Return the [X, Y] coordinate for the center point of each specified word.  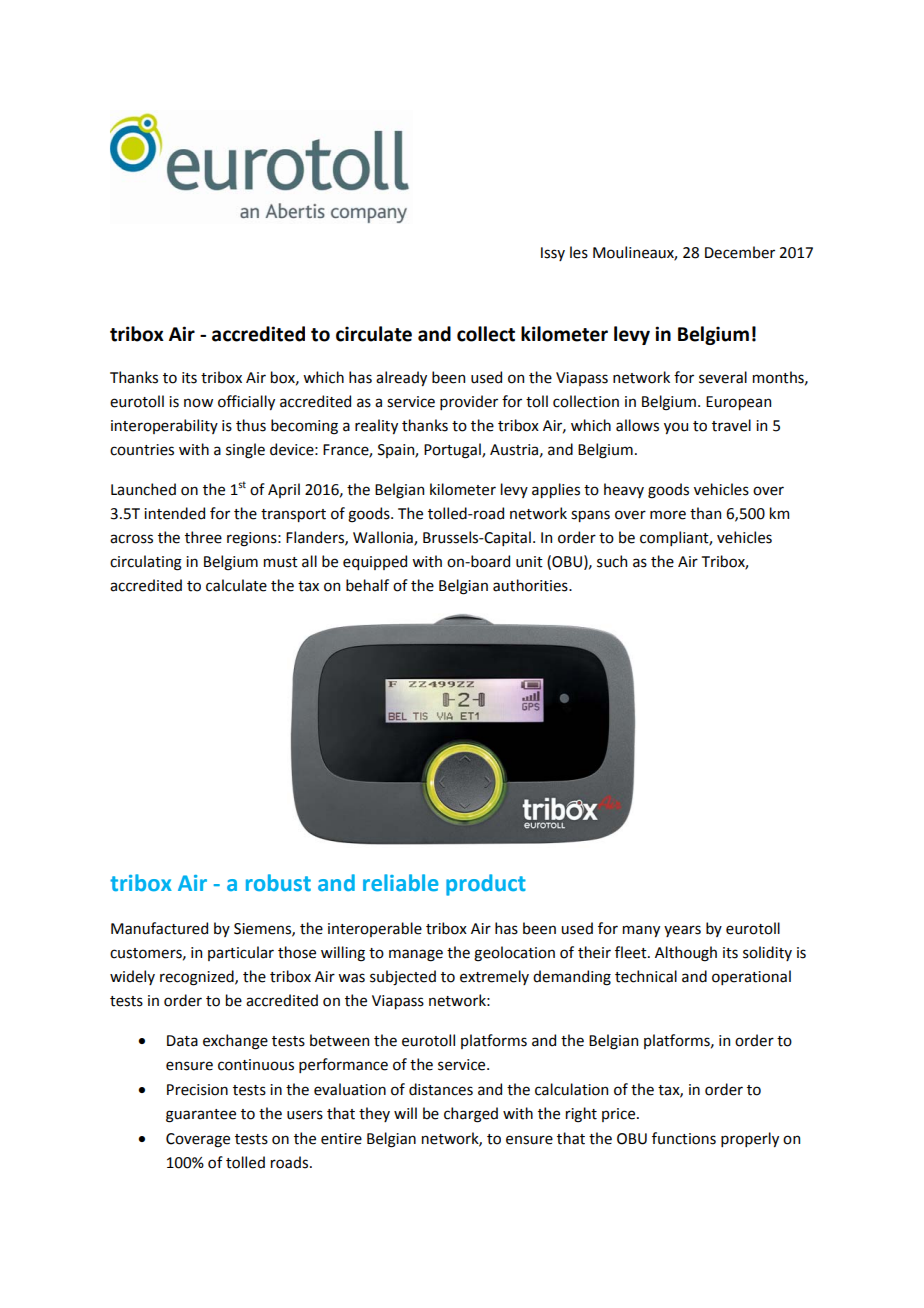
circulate [374, 334]
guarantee [201, 1116]
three [203, 537]
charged [471, 1115]
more [668, 515]
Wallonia [384, 538]
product [486, 885]
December [740, 252]
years [682, 931]
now [198, 403]
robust [278, 883]
